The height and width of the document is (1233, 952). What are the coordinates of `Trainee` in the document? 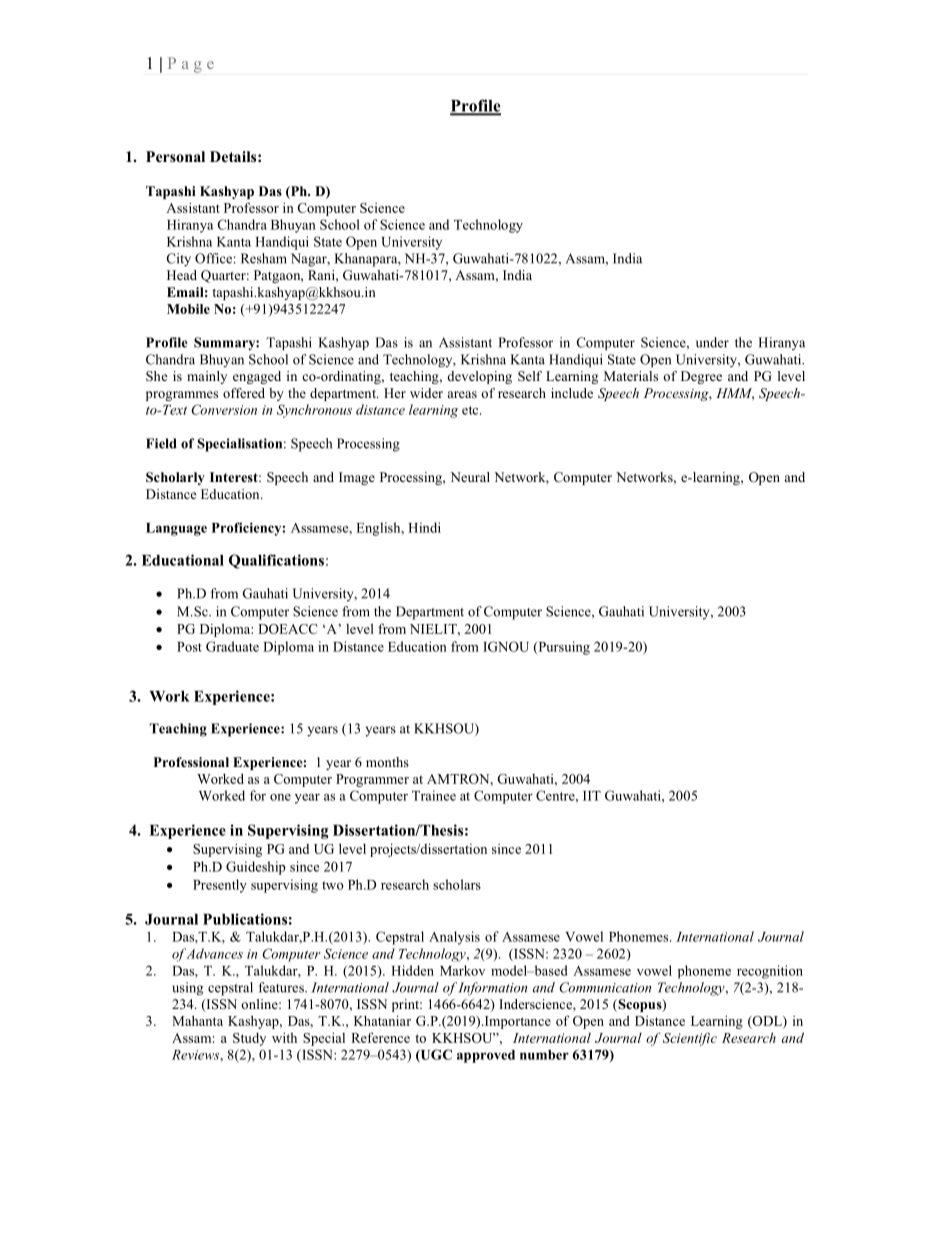 It's located at (434, 795).
